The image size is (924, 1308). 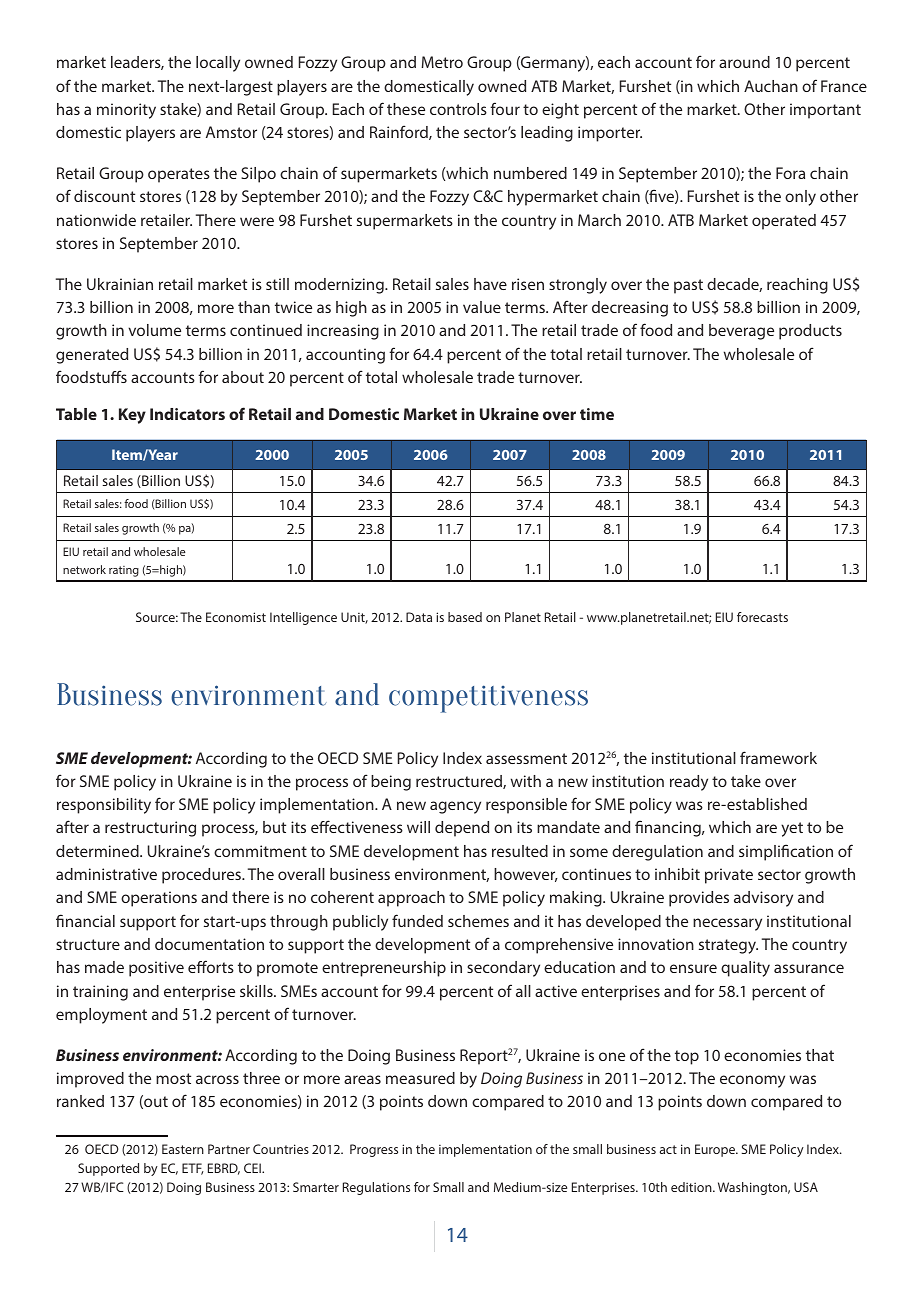 I want to click on around, so click(x=744, y=62).
